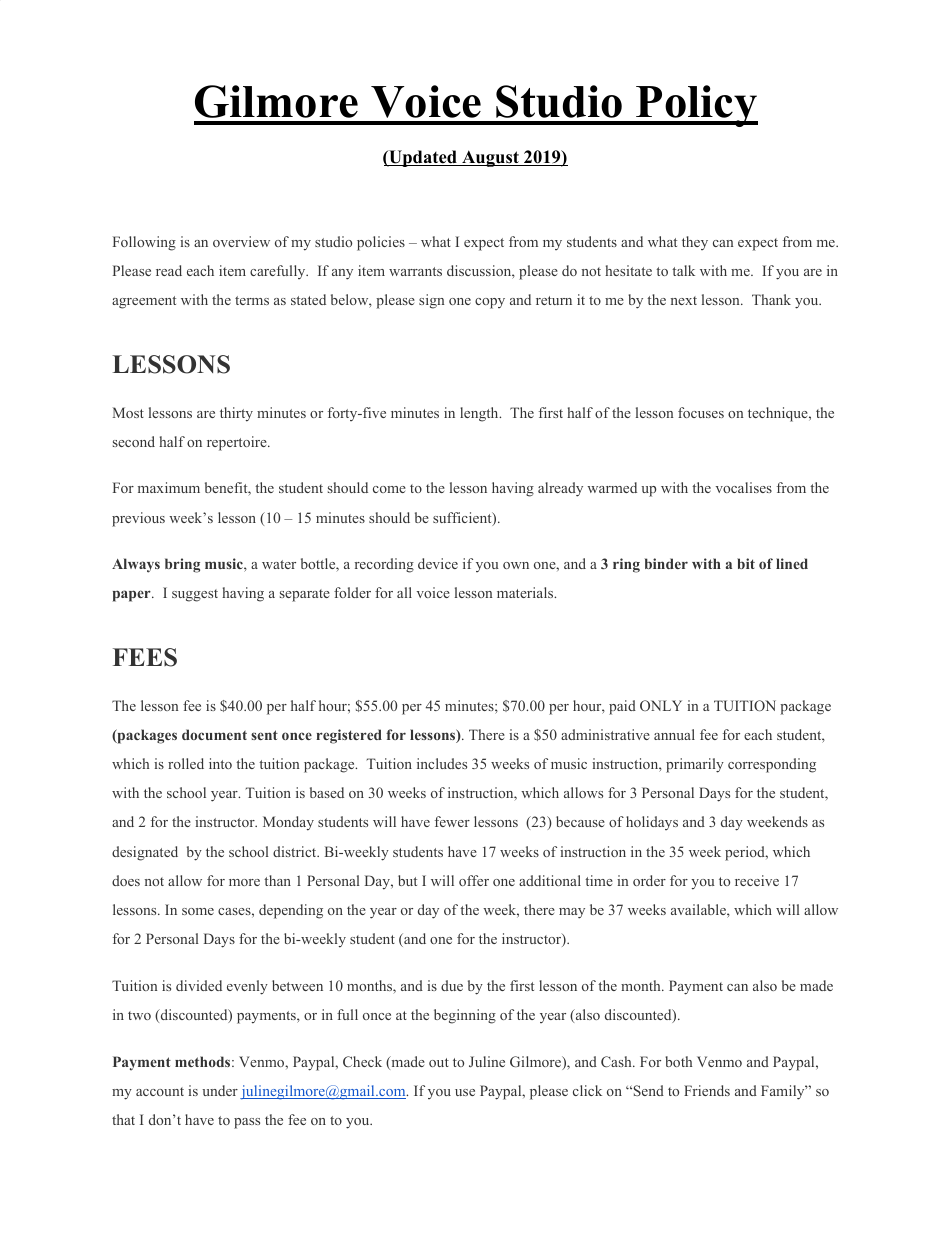 This image has height=1233, width=952. I want to click on overview, so click(241, 241).
